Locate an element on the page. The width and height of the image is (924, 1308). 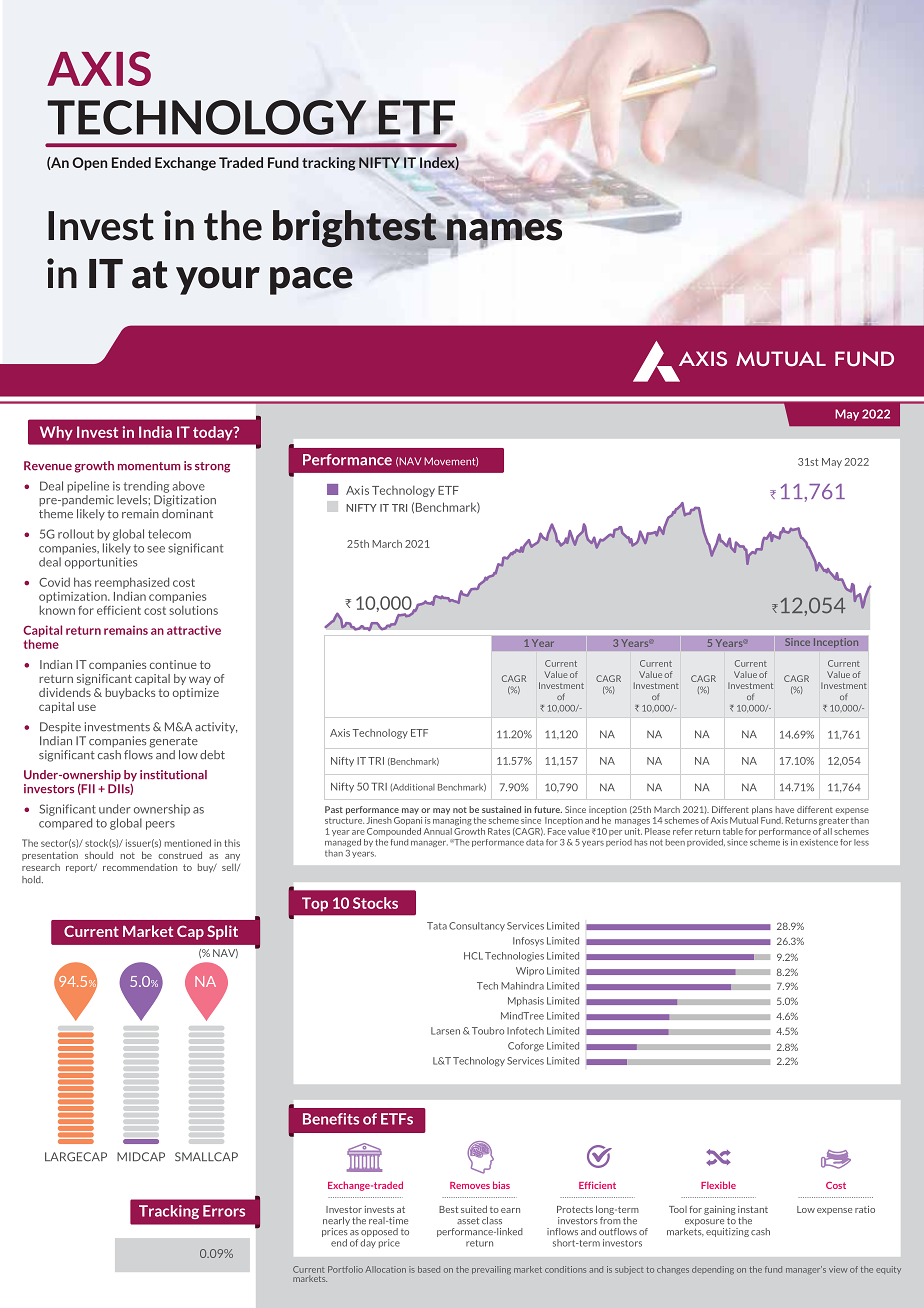
existence is located at coordinates (819, 842).
